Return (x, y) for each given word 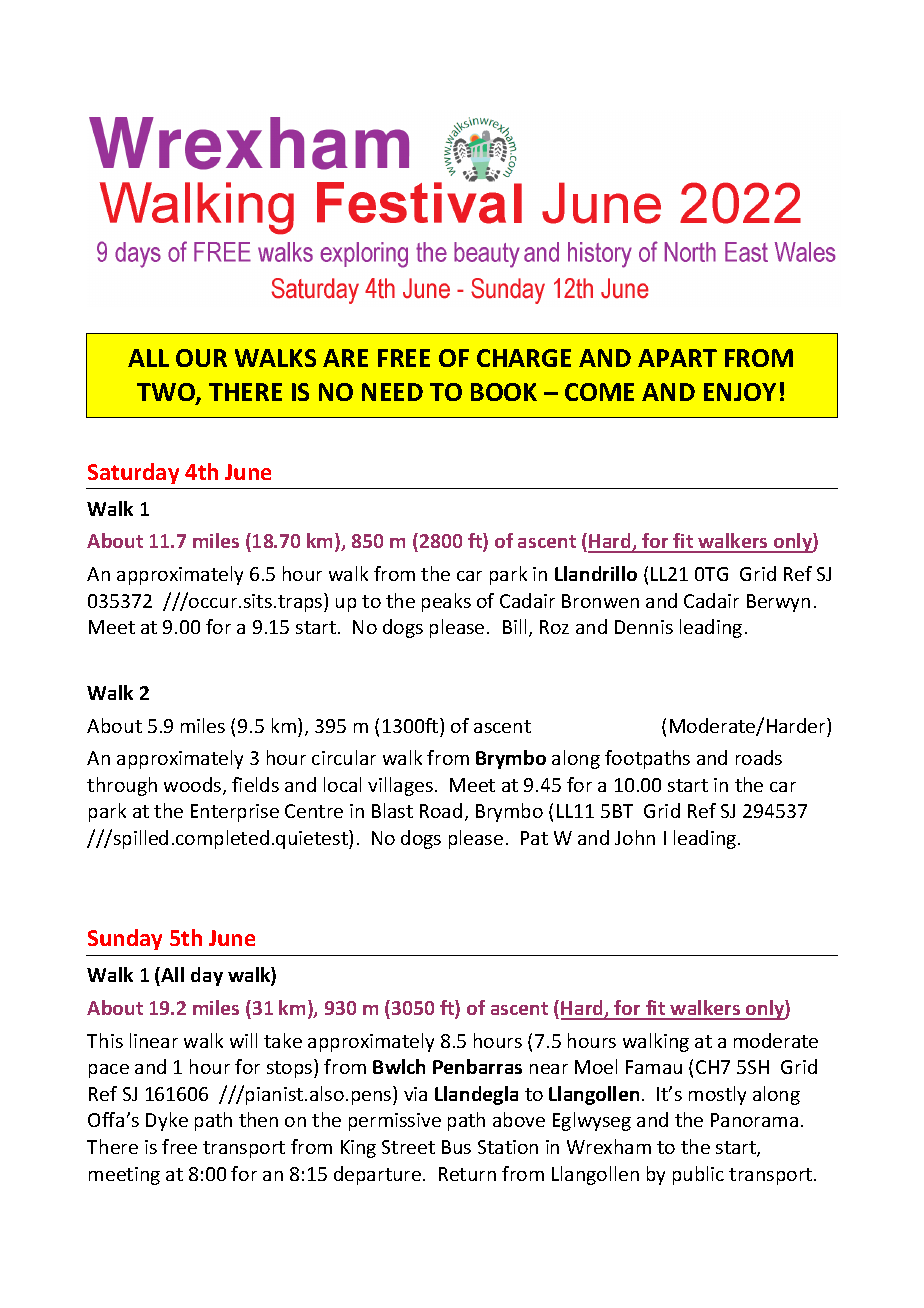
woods (194, 786)
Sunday (125, 939)
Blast (392, 810)
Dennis (644, 627)
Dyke (167, 1121)
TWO (167, 394)
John (635, 837)
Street (408, 1147)
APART (677, 358)
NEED (392, 392)
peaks (446, 602)
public (698, 1175)
